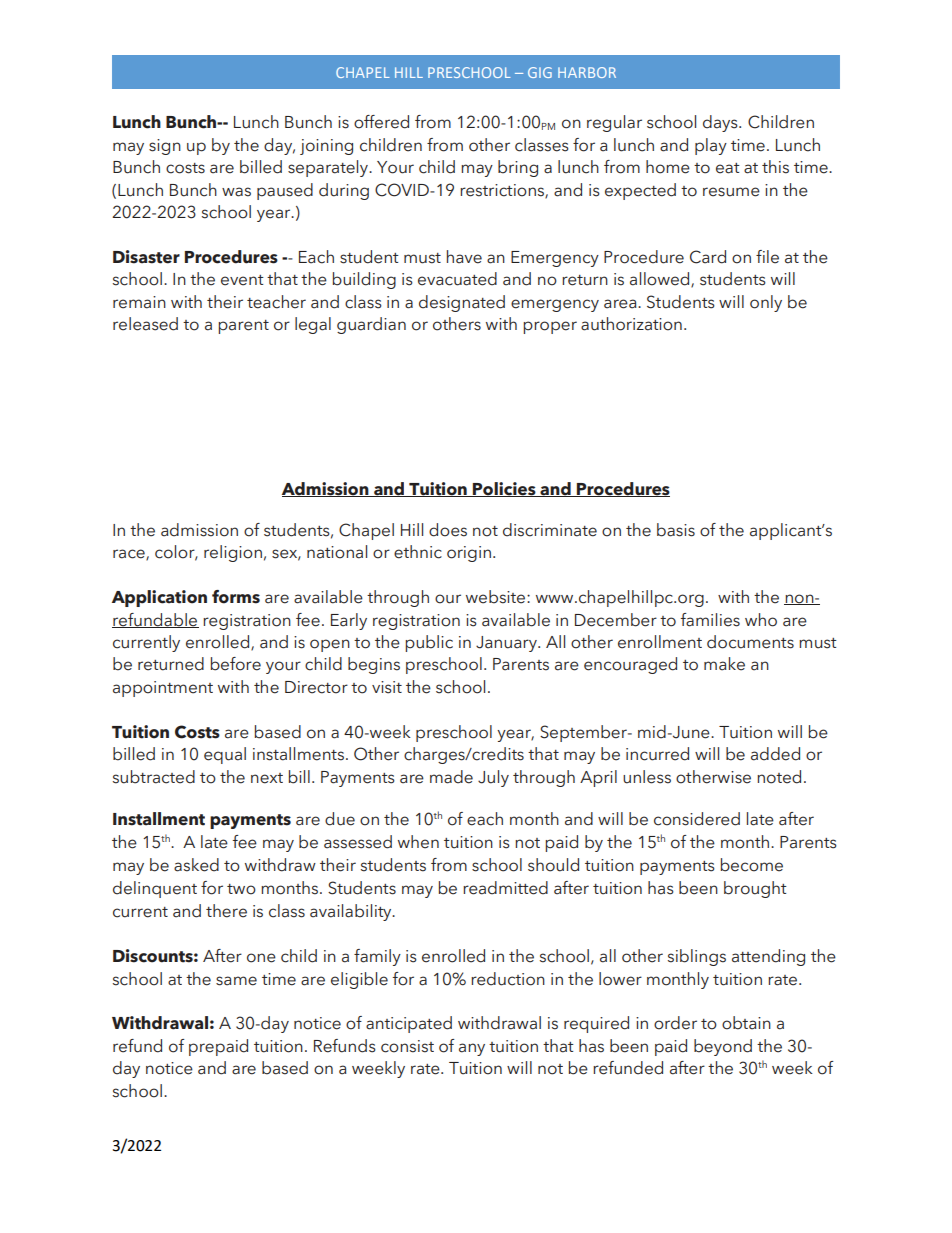 The height and width of the screenshot is (1233, 952). What do you see at coordinates (657, 754) in the screenshot?
I see `incurred` at bounding box center [657, 754].
